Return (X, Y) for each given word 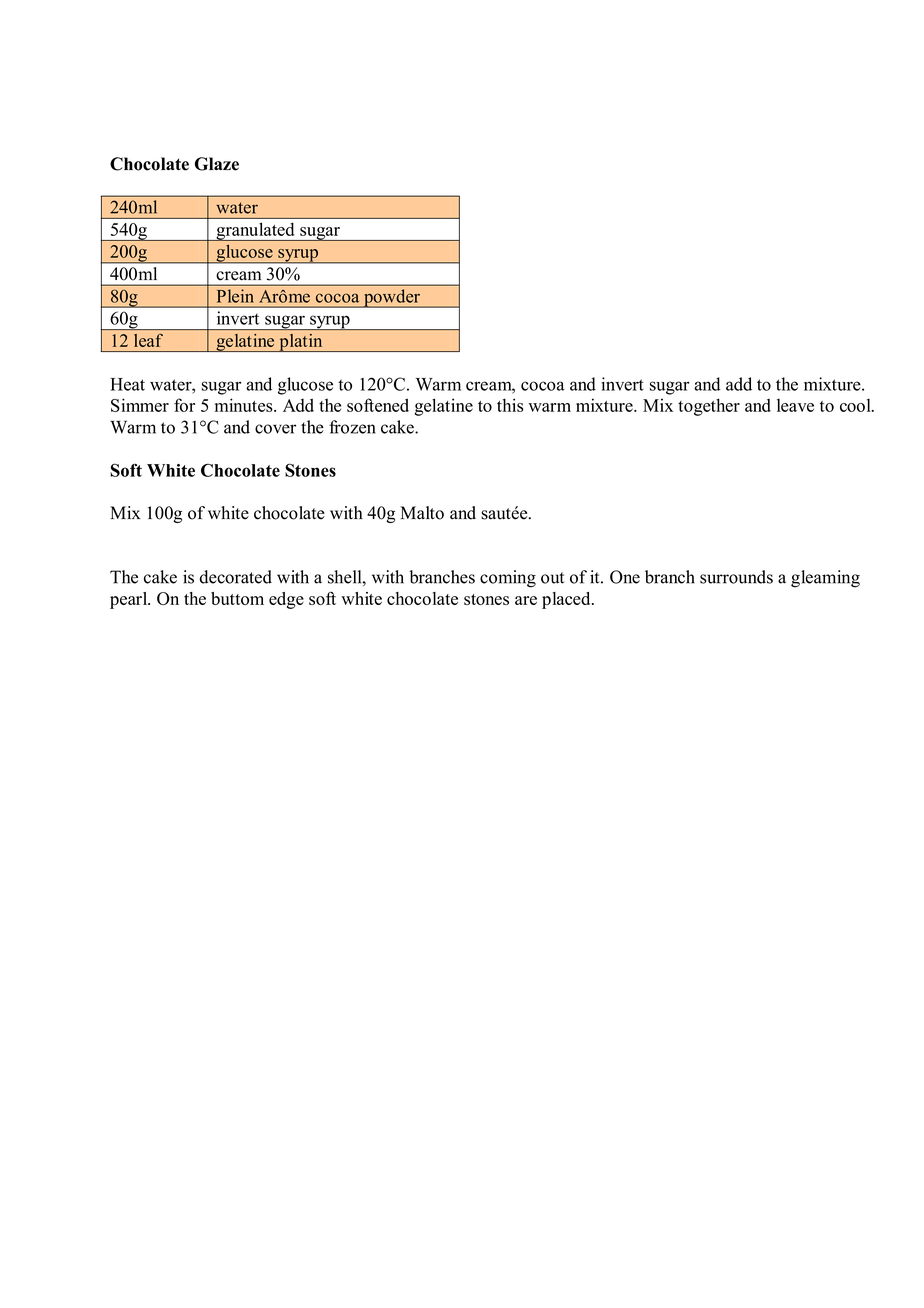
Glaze (217, 164)
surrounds (736, 577)
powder (392, 298)
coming (508, 579)
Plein (235, 296)
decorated (236, 577)
